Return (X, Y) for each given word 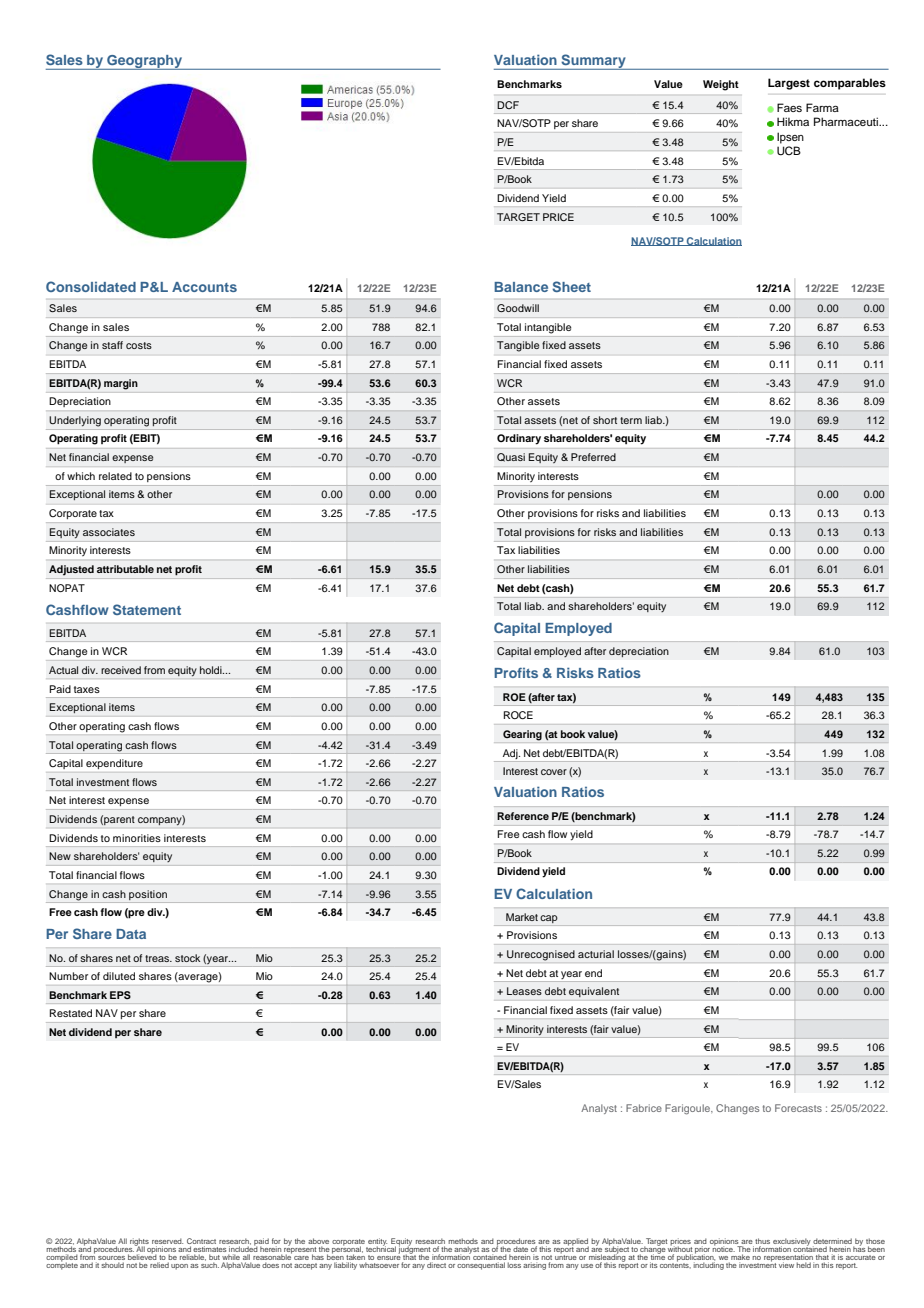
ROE (514, 697)
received (121, 670)
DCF (508, 105)
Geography (144, 62)
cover (554, 772)
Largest (789, 84)
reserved (167, 1242)
